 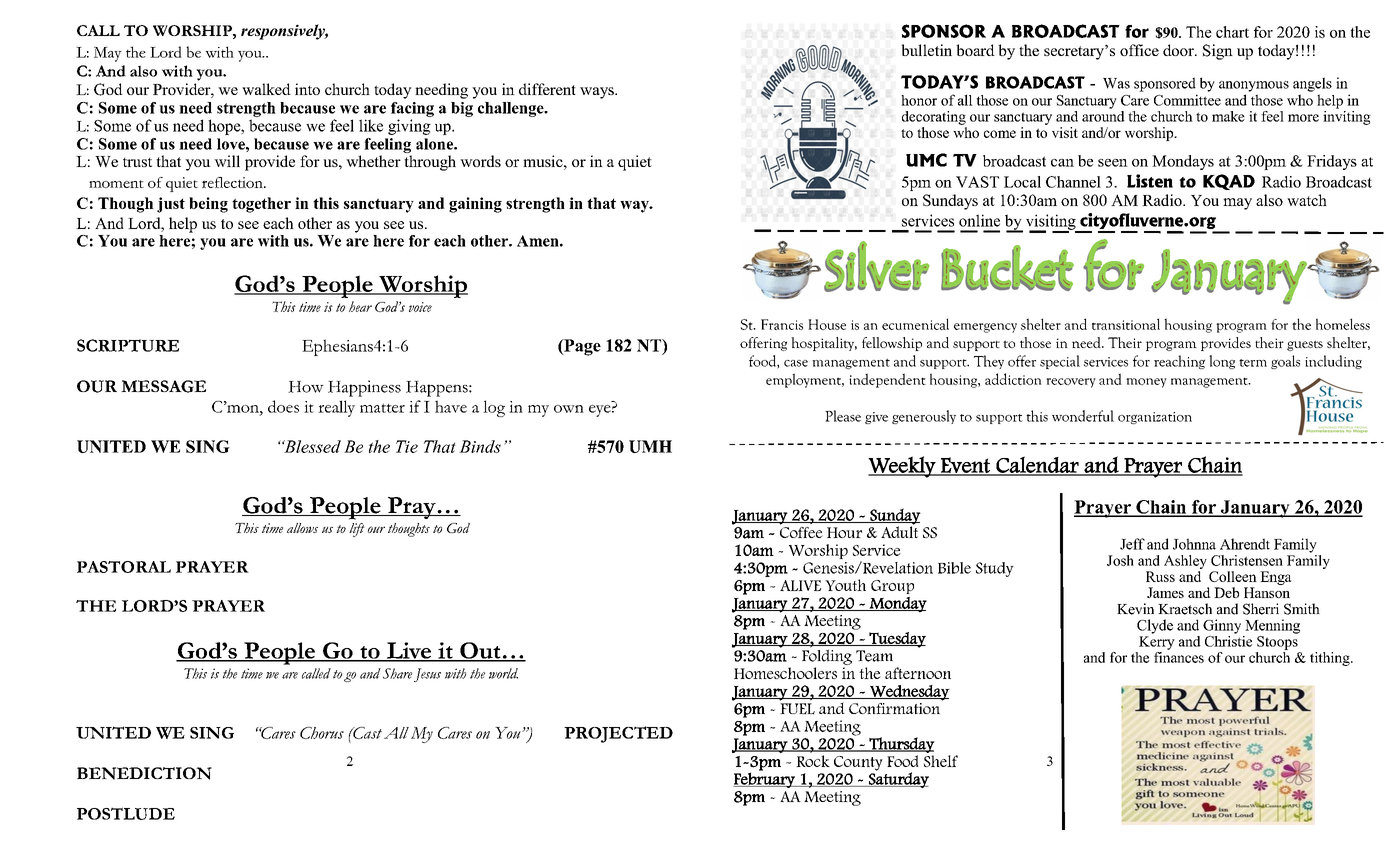 I want to click on transitional, so click(x=1126, y=324).
